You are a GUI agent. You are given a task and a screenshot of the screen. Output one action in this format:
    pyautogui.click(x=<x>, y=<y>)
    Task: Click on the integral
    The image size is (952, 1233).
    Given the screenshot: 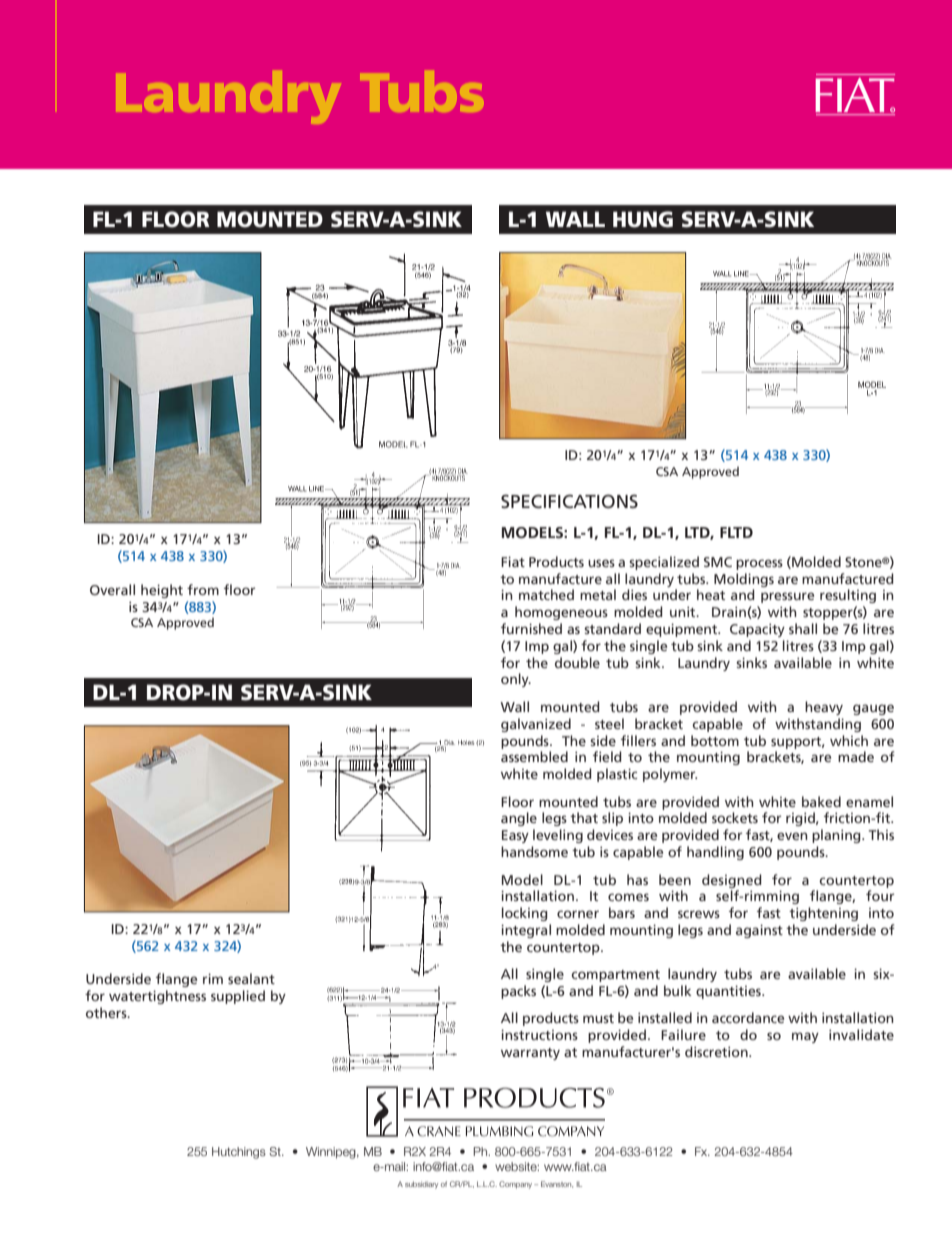 What is the action you would take?
    pyautogui.click(x=526, y=931)
